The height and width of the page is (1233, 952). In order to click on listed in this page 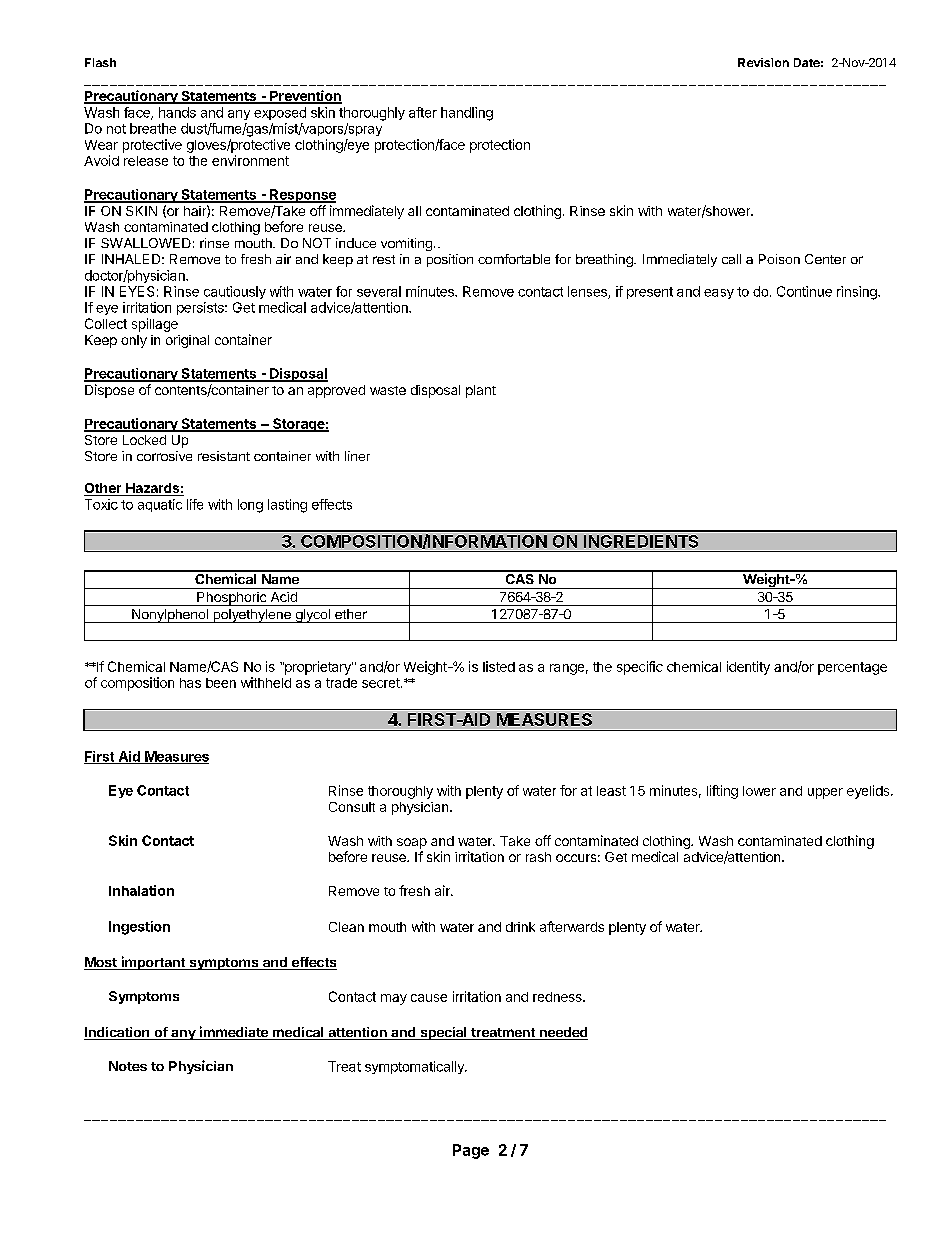, I will do `click(499, 666)`.
